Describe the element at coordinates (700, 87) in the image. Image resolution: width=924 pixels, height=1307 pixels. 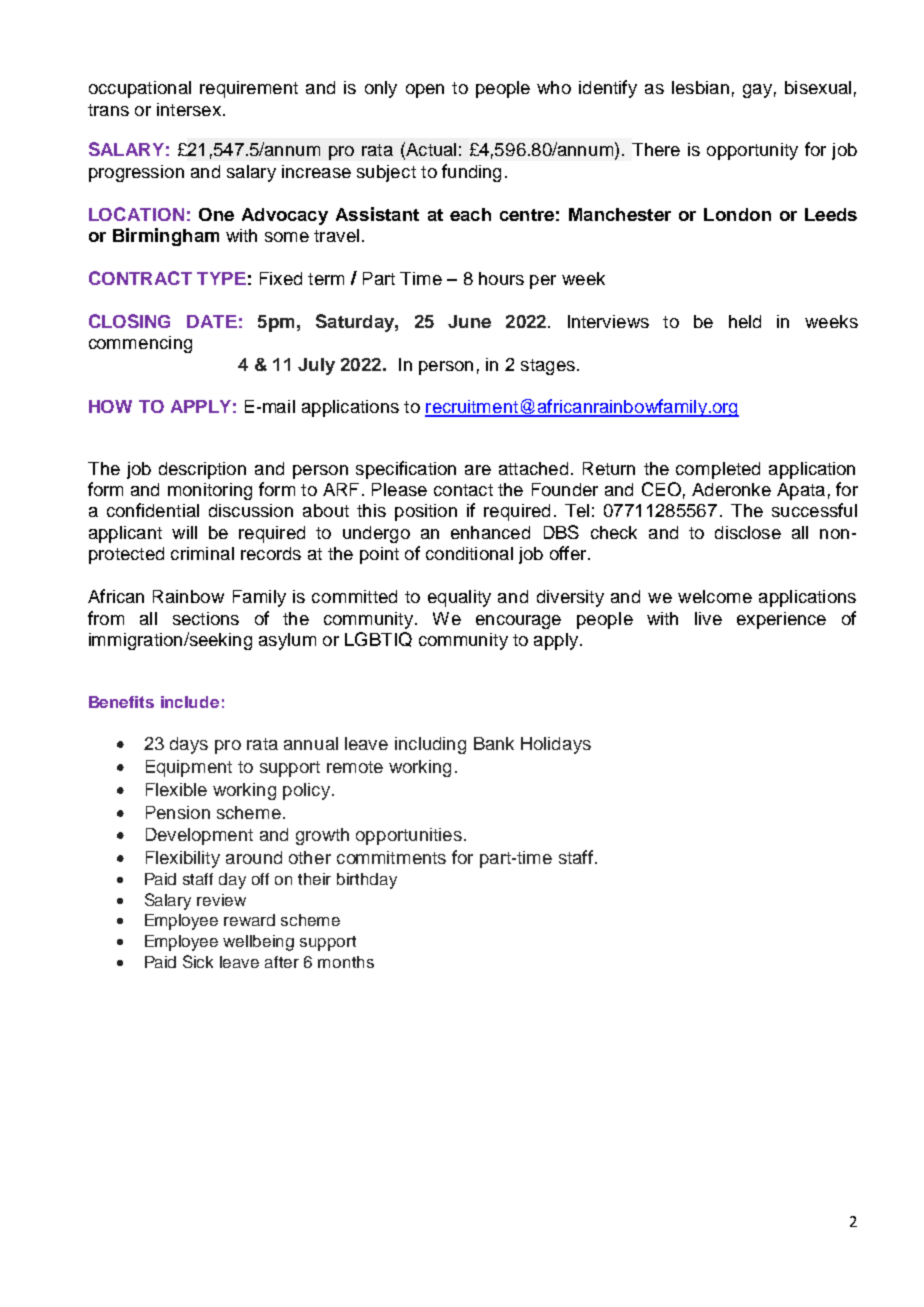
I see `lesbian` at that location.
